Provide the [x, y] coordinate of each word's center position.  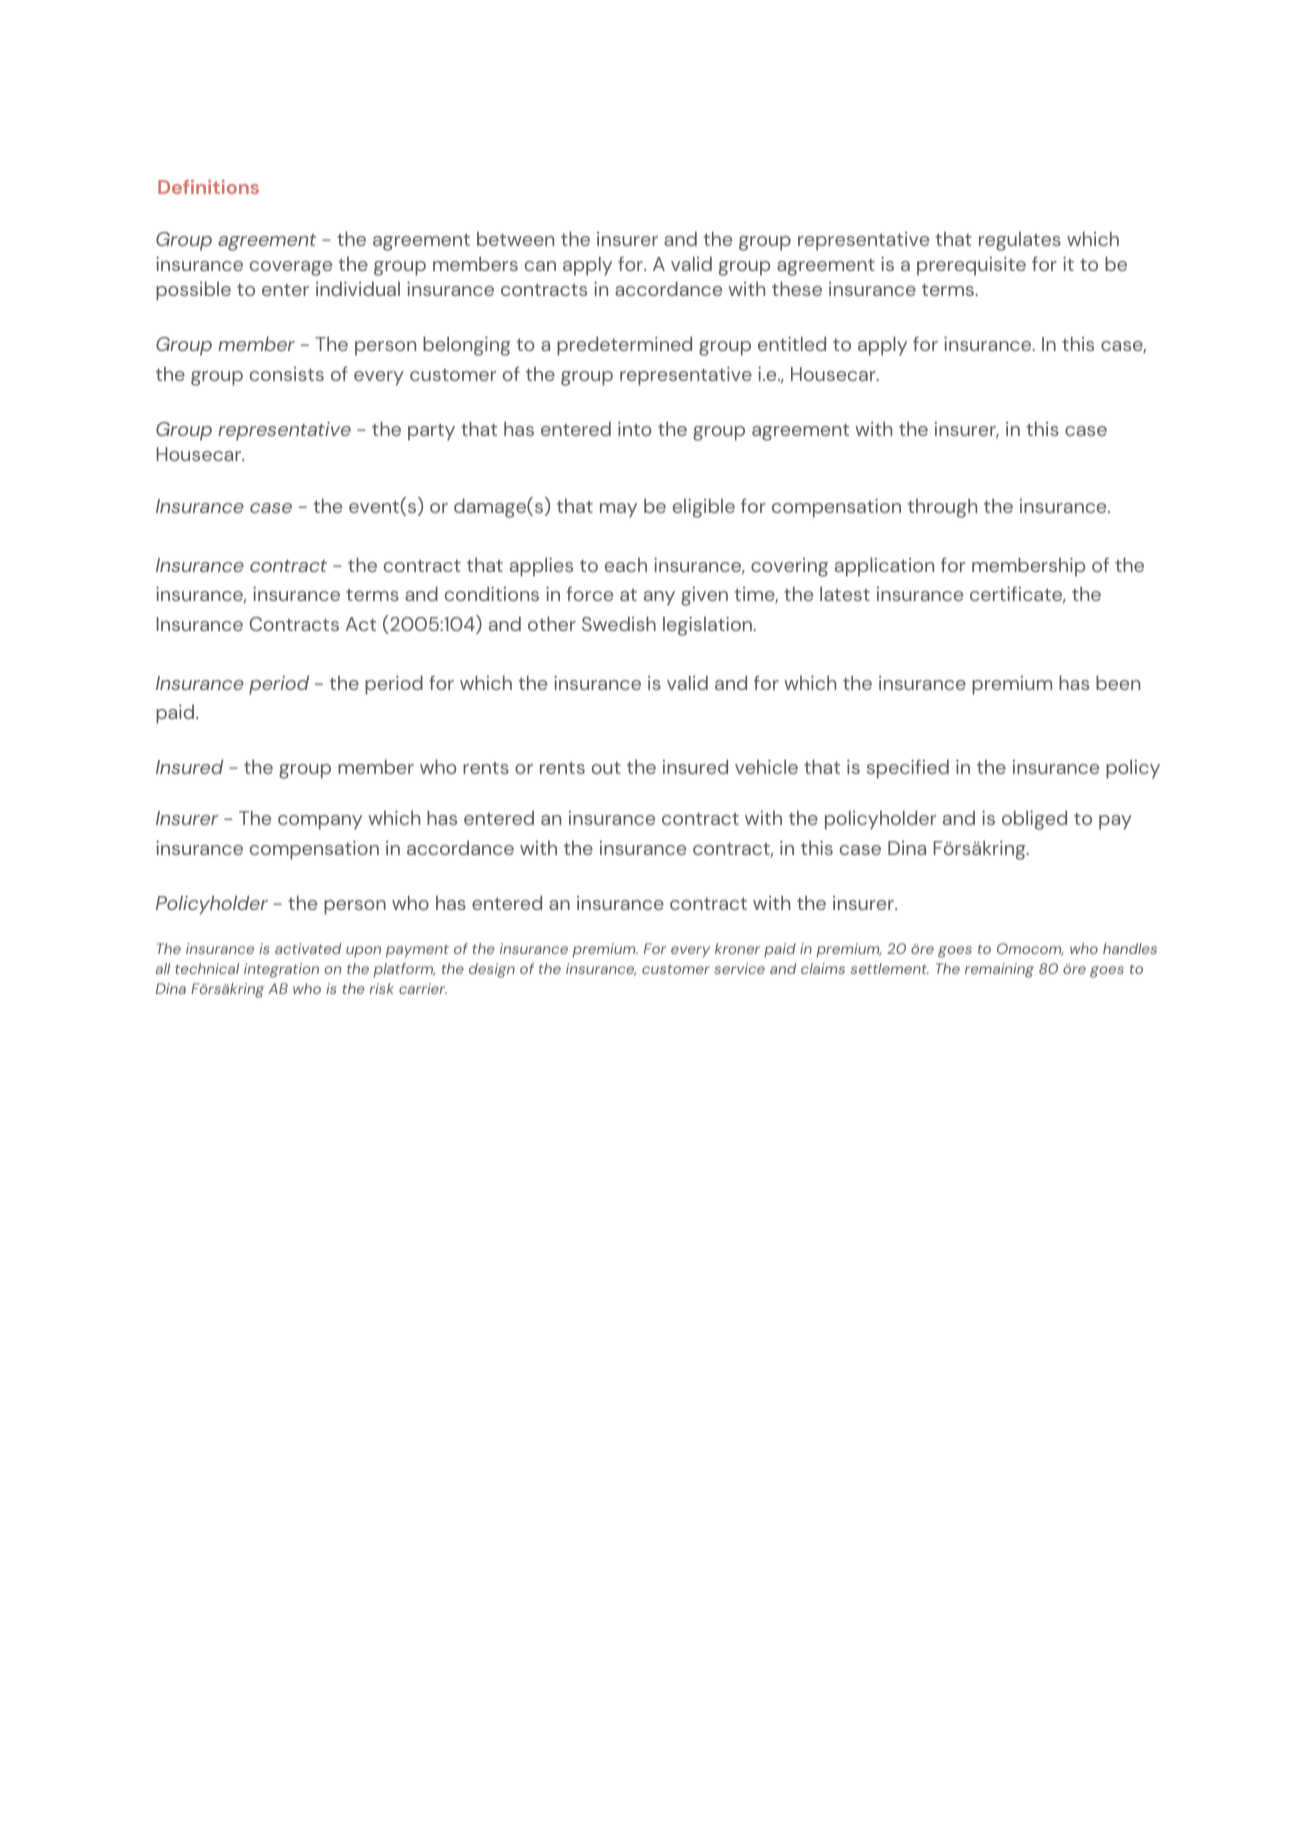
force [590, 593]
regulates [1020, 241]
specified [908, 769]
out [606, 768]
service [739, 968]
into [634, 429]
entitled [792, 343]
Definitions [208, 187]
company [320, 822]
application [884, 567]
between [515, 238]
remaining [999, 970]
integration [281, 970]
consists [287, 374]
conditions [492, 593]
